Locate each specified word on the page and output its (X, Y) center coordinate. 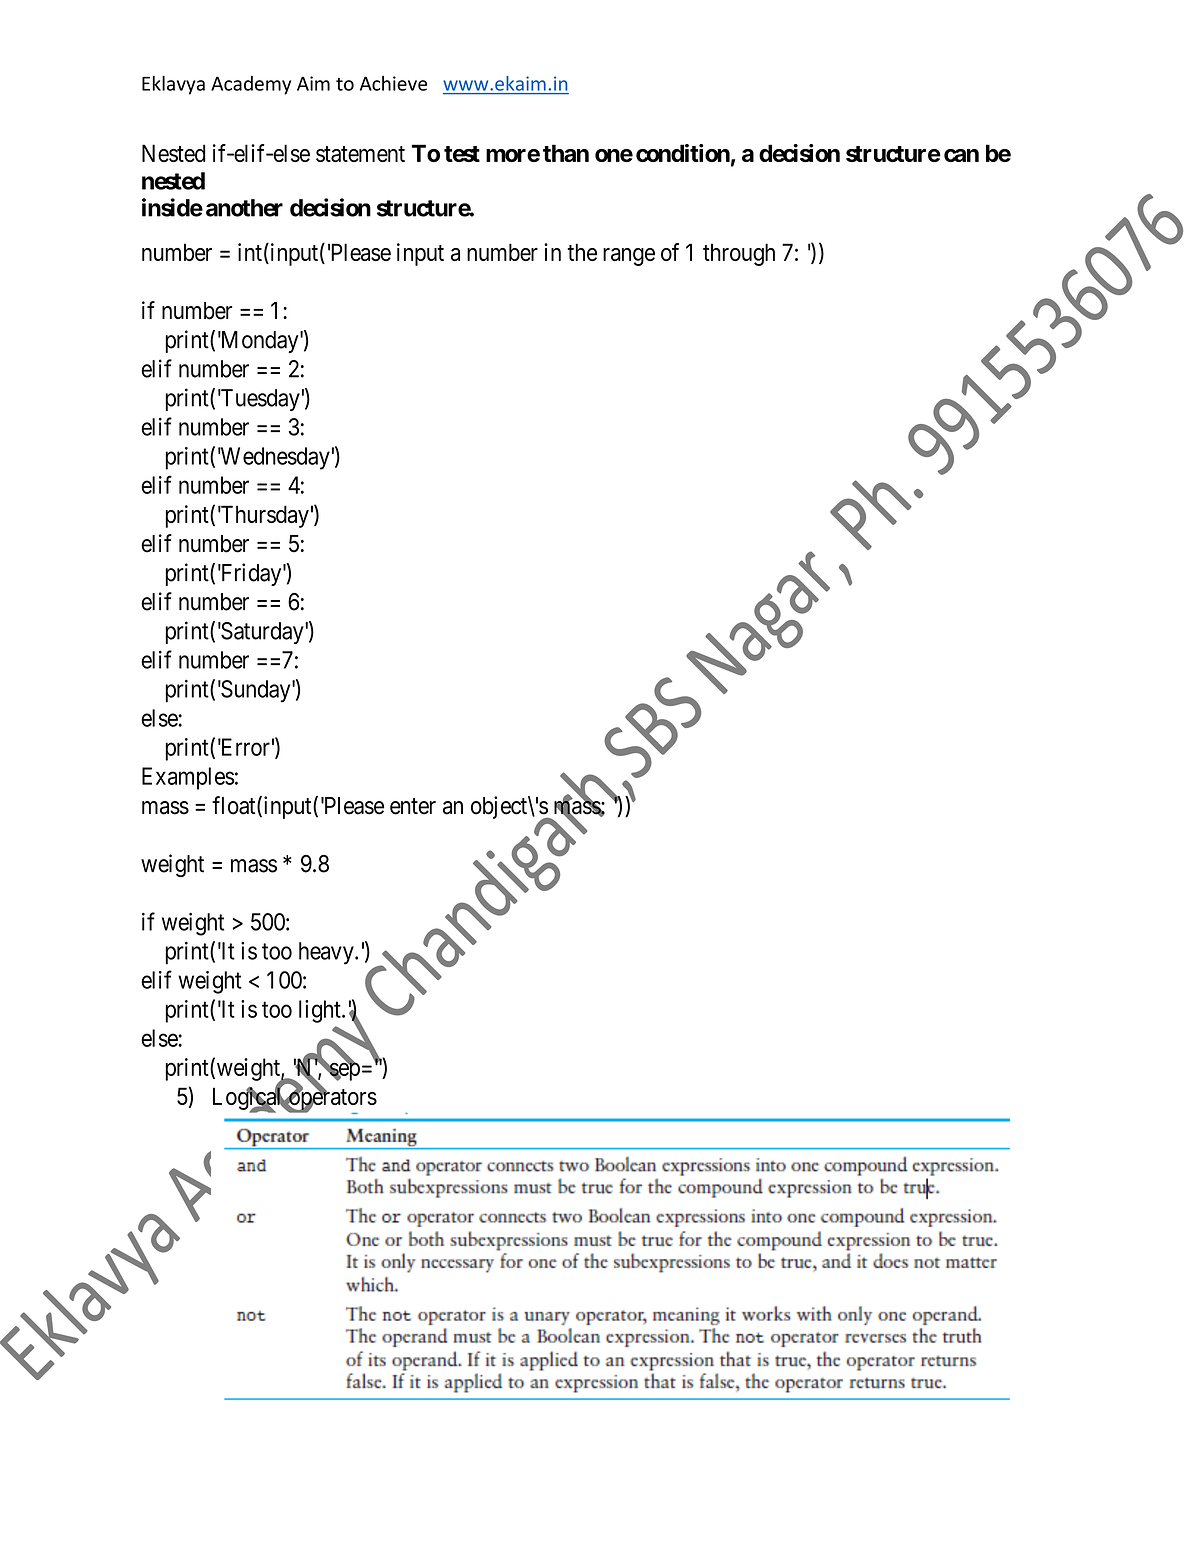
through (739, 254)
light (321, 1011)
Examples (188, 778)
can (961, 155)
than (566, 153)
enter (413, 806)
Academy (251, 85)
